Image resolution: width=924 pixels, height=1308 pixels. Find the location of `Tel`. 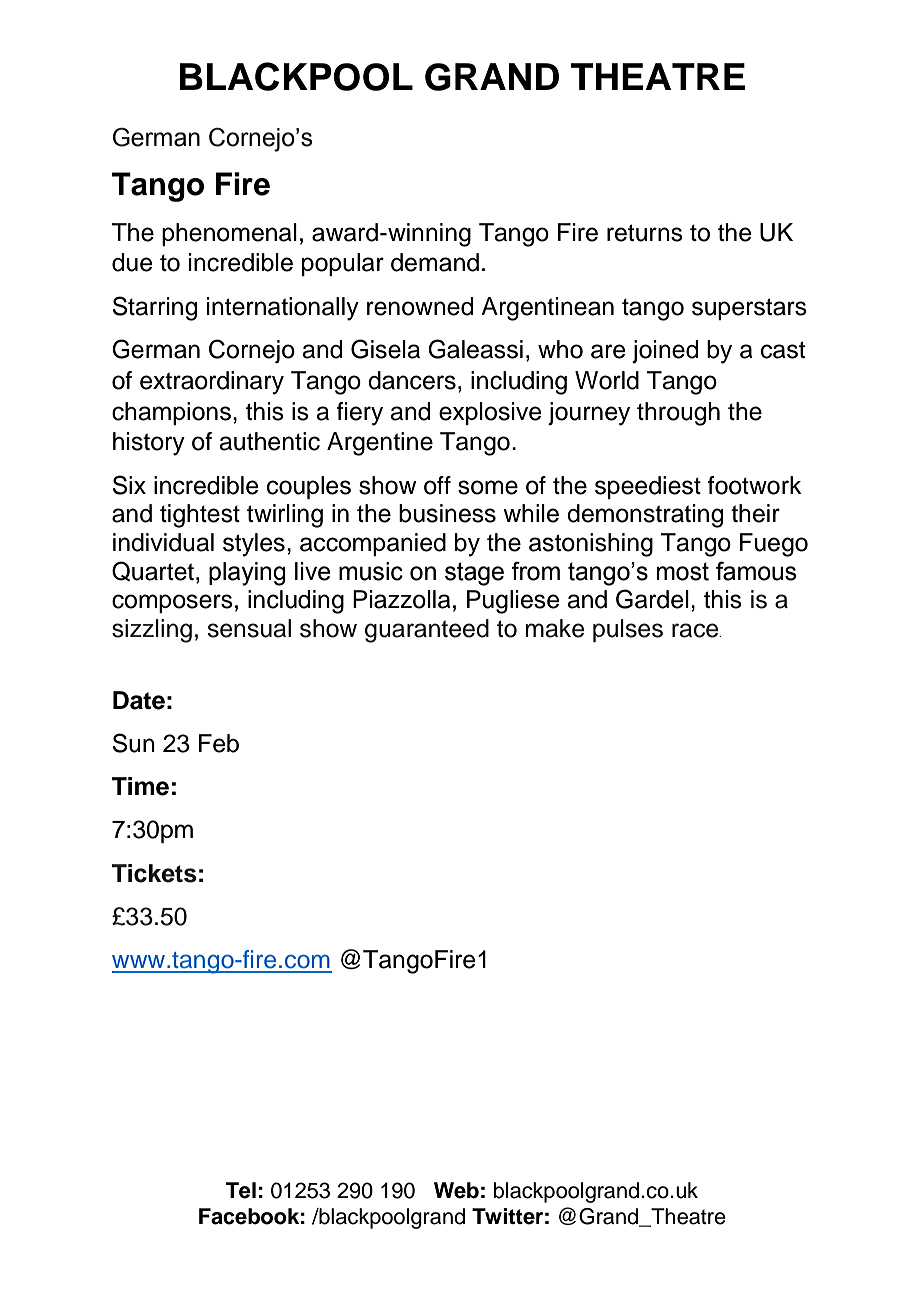

Tel is located at coordinates (241, 1190).
